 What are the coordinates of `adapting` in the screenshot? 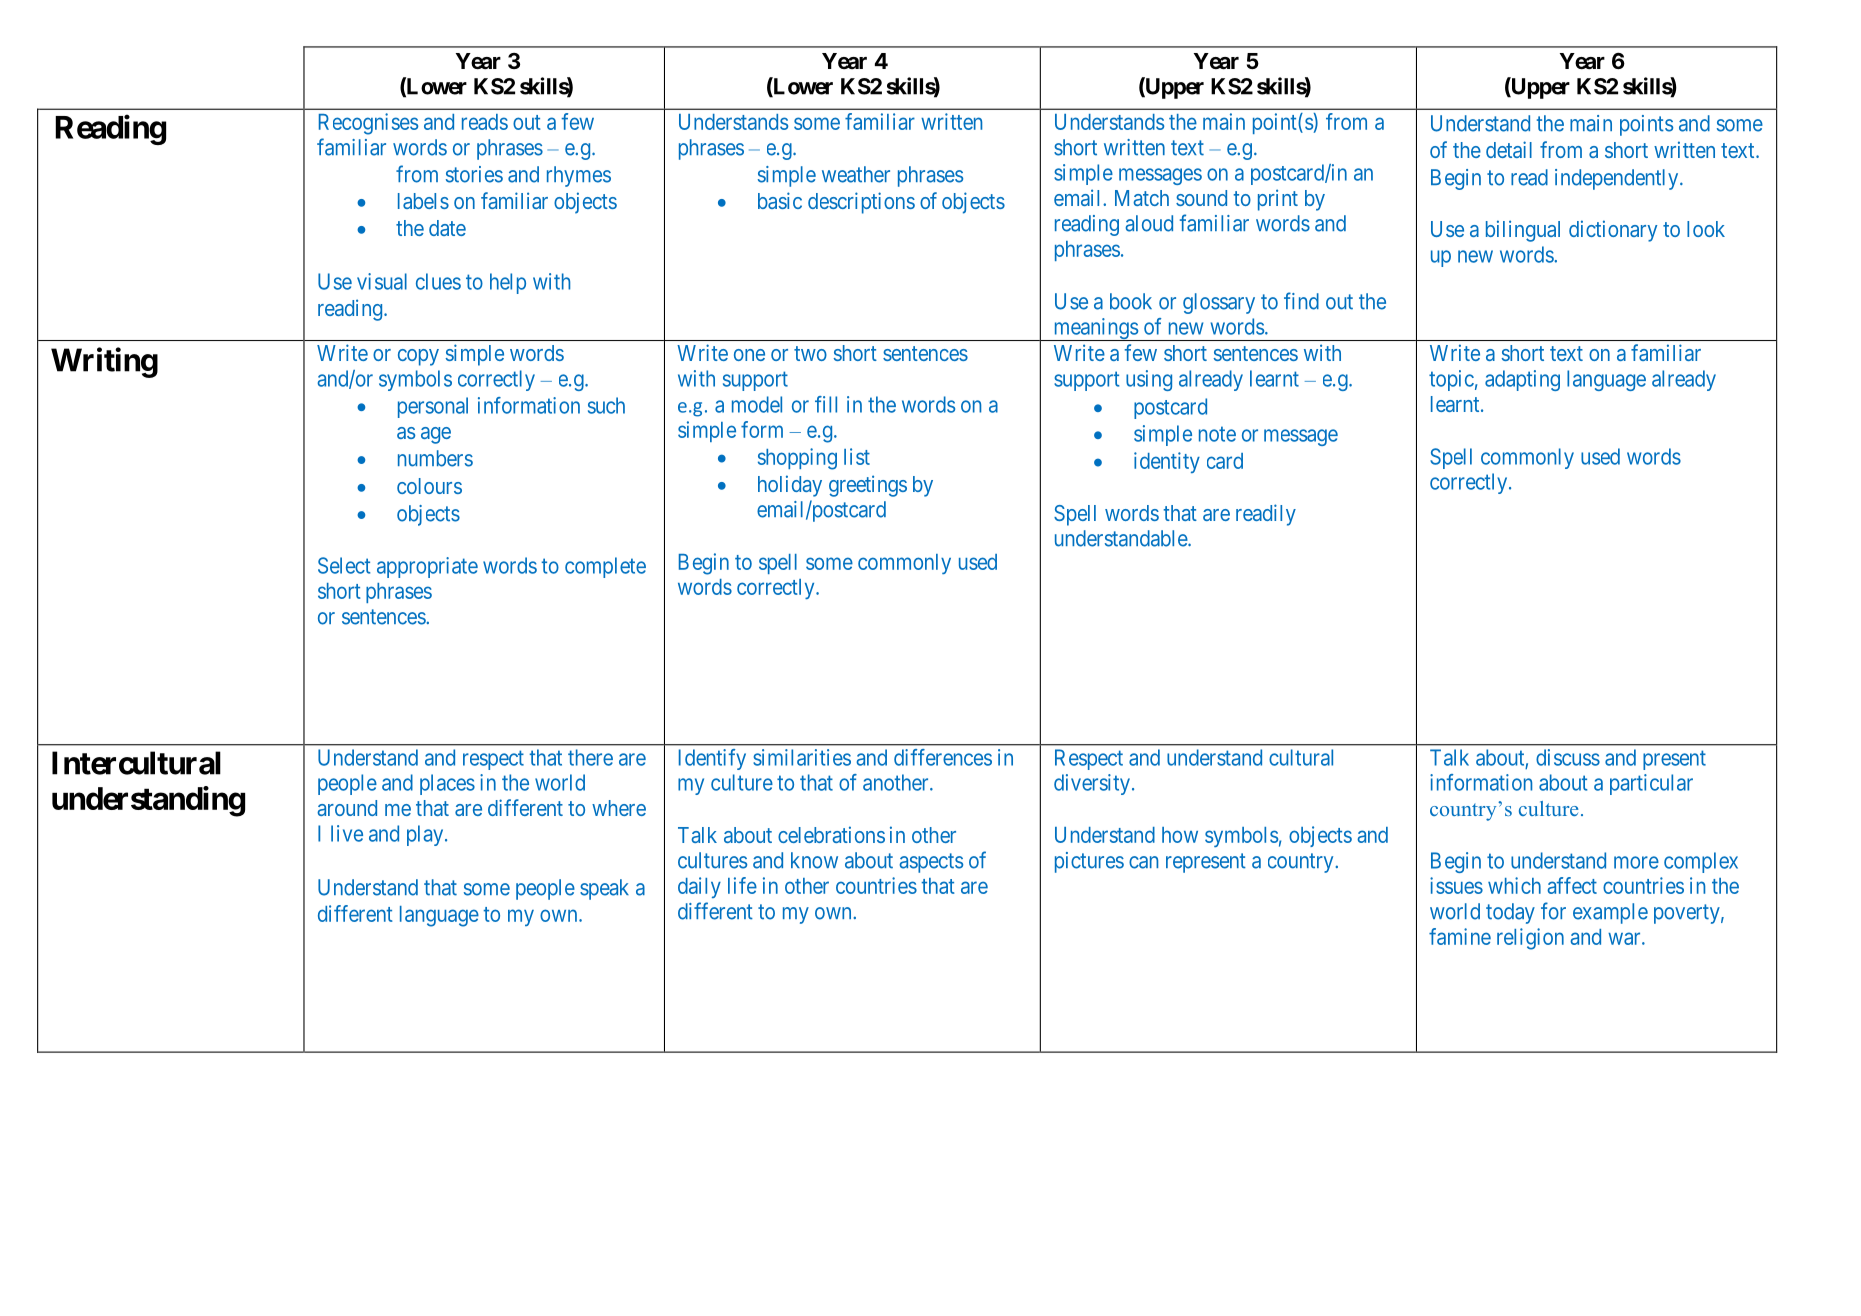 It's located at (1522, 380).
